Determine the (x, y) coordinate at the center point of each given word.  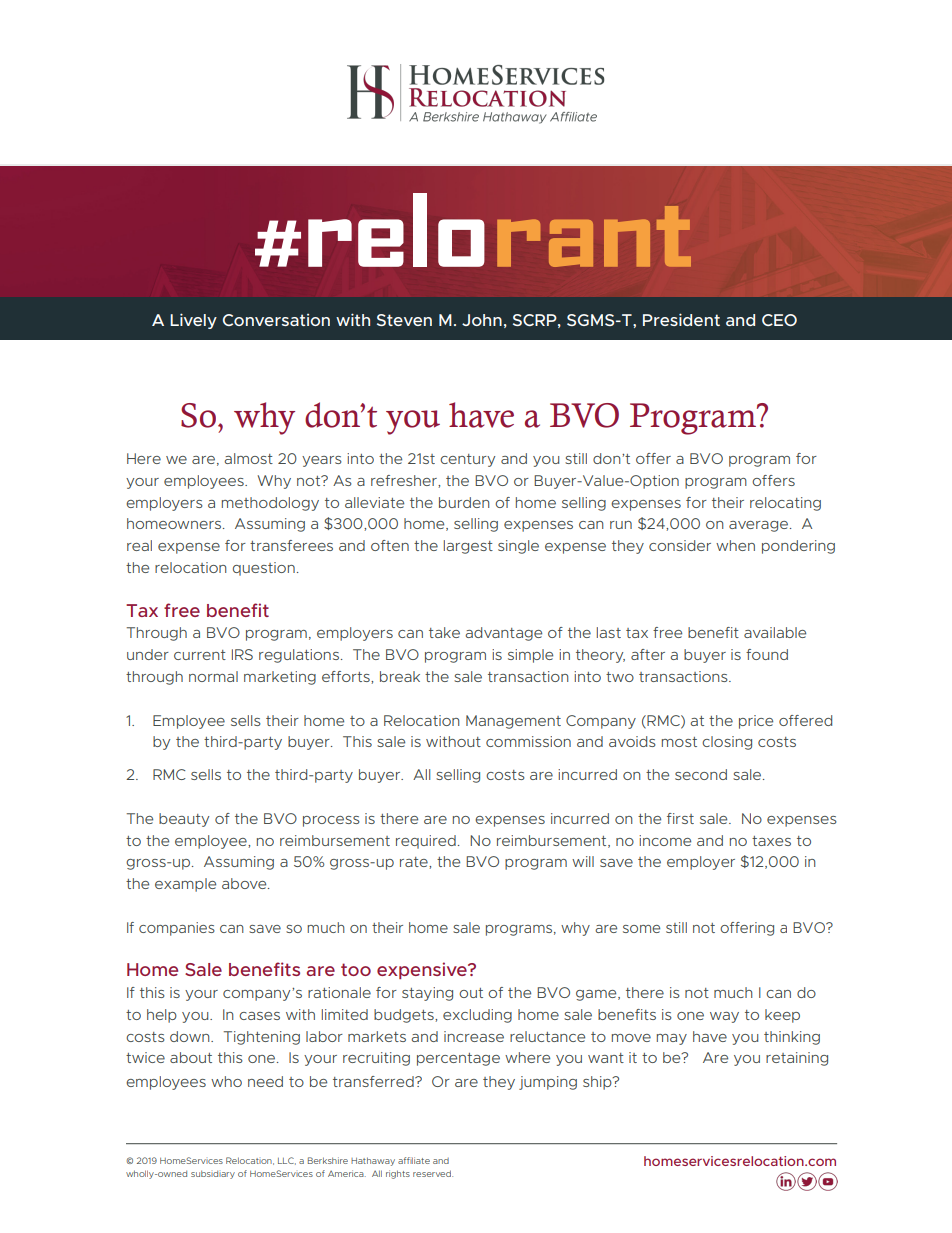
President (681, 319)
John (482, 320)
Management (513, 722)
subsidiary (213, 1174)
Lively (193, 321)
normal (213, 676)
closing (727, 743)
